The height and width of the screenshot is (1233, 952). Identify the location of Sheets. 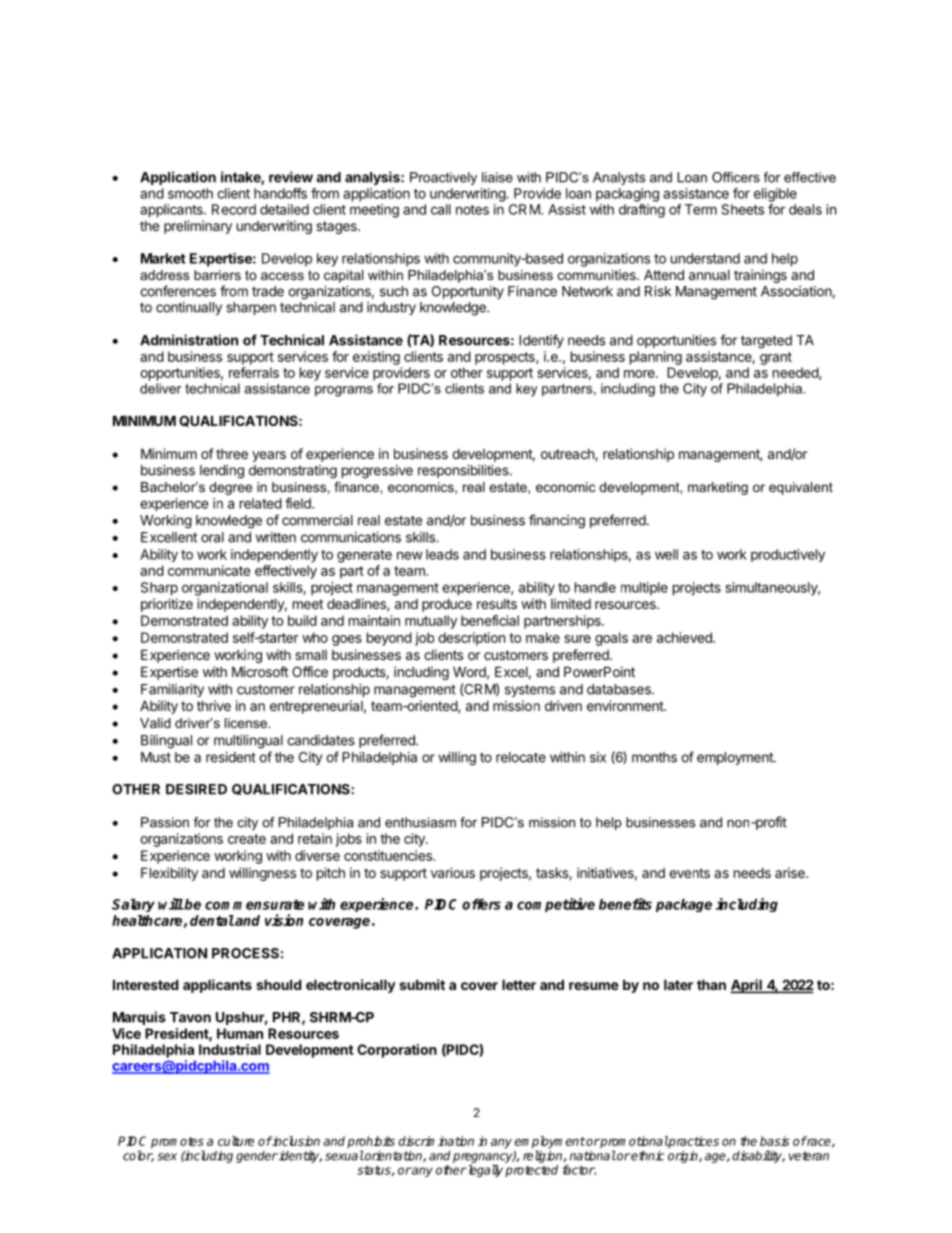
(742, 209).
